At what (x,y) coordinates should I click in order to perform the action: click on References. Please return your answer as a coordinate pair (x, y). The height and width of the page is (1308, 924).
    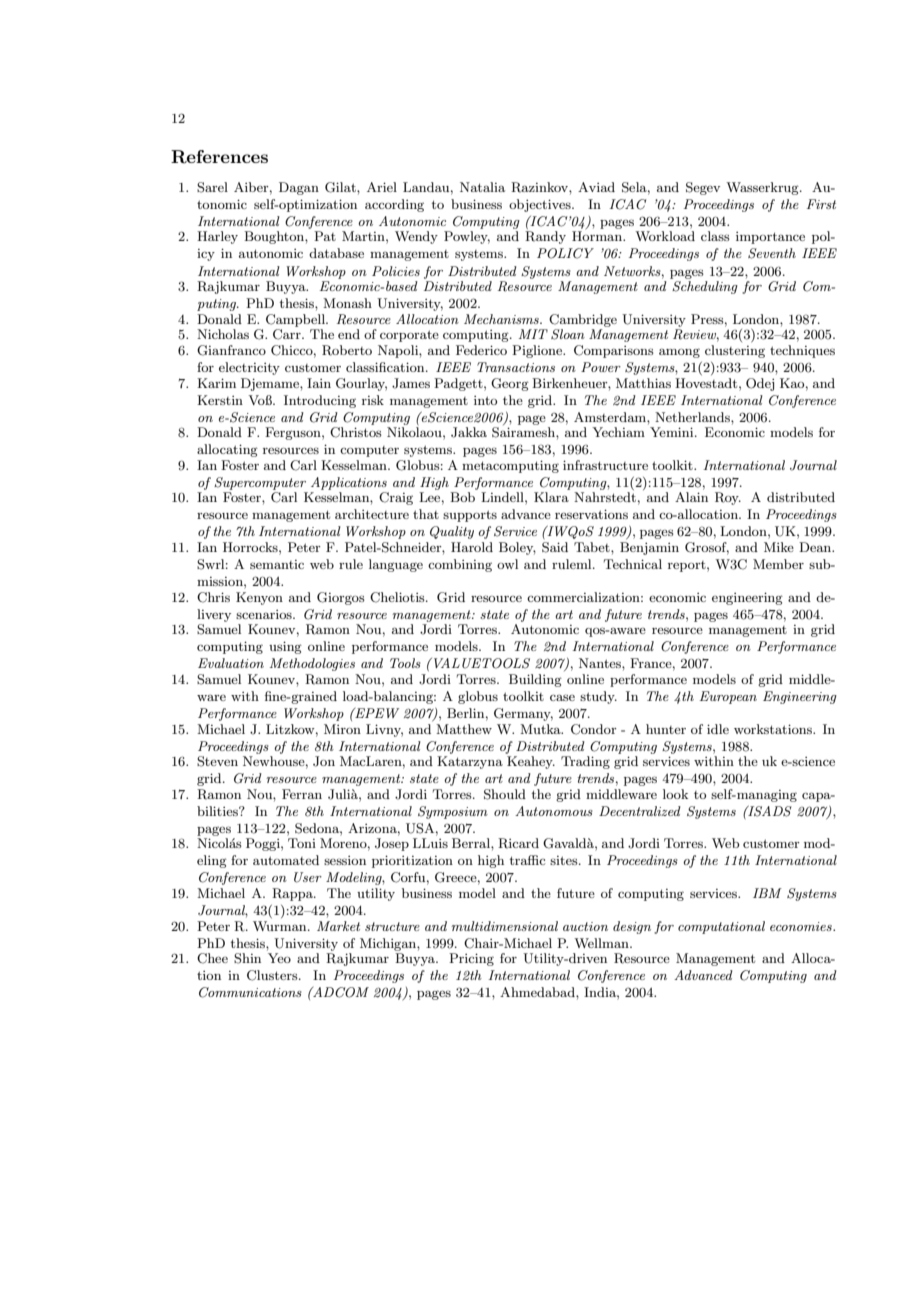
    Looking at the image, I should click on (219, 157).
